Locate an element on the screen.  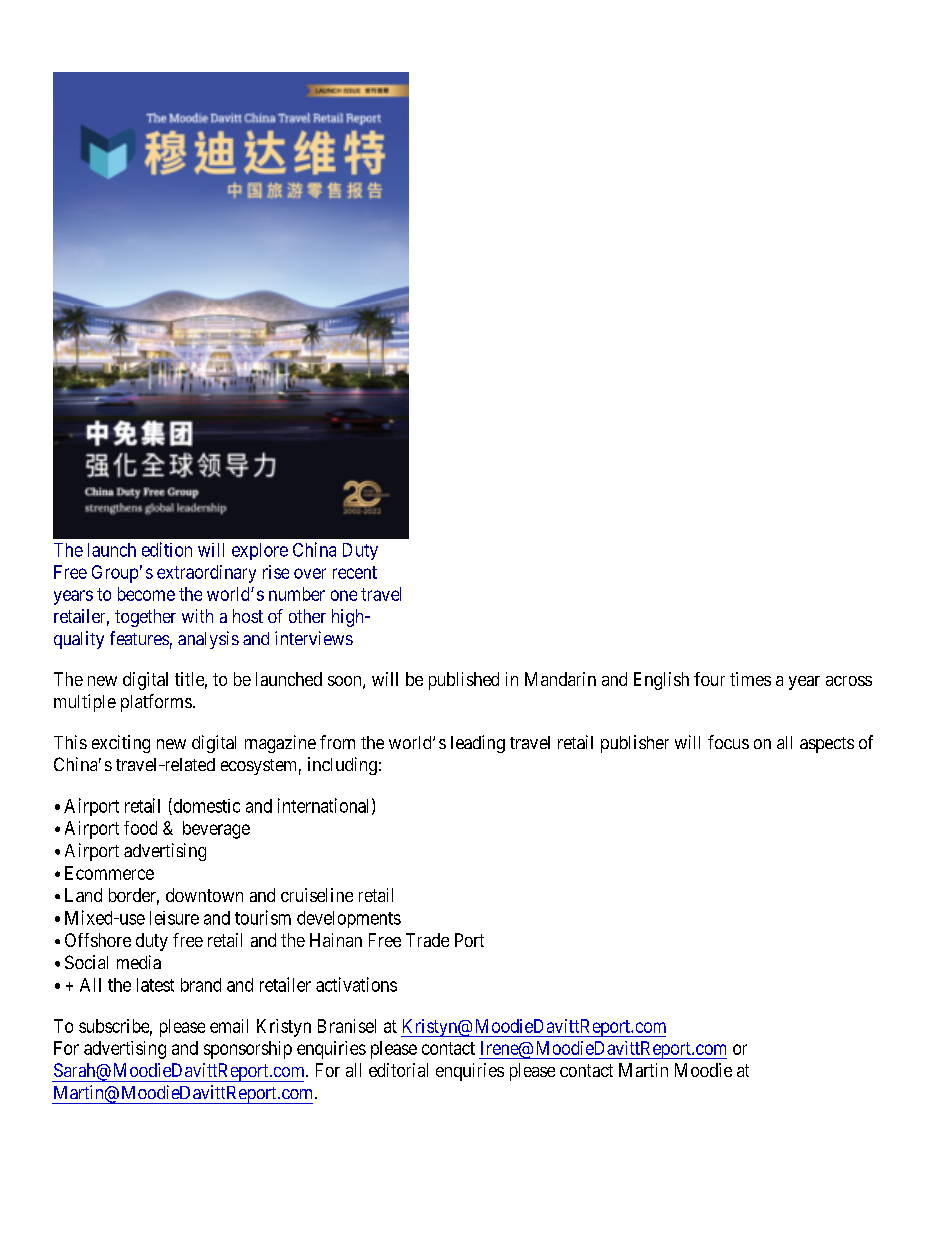
times is located at coordinates (750, 679).
